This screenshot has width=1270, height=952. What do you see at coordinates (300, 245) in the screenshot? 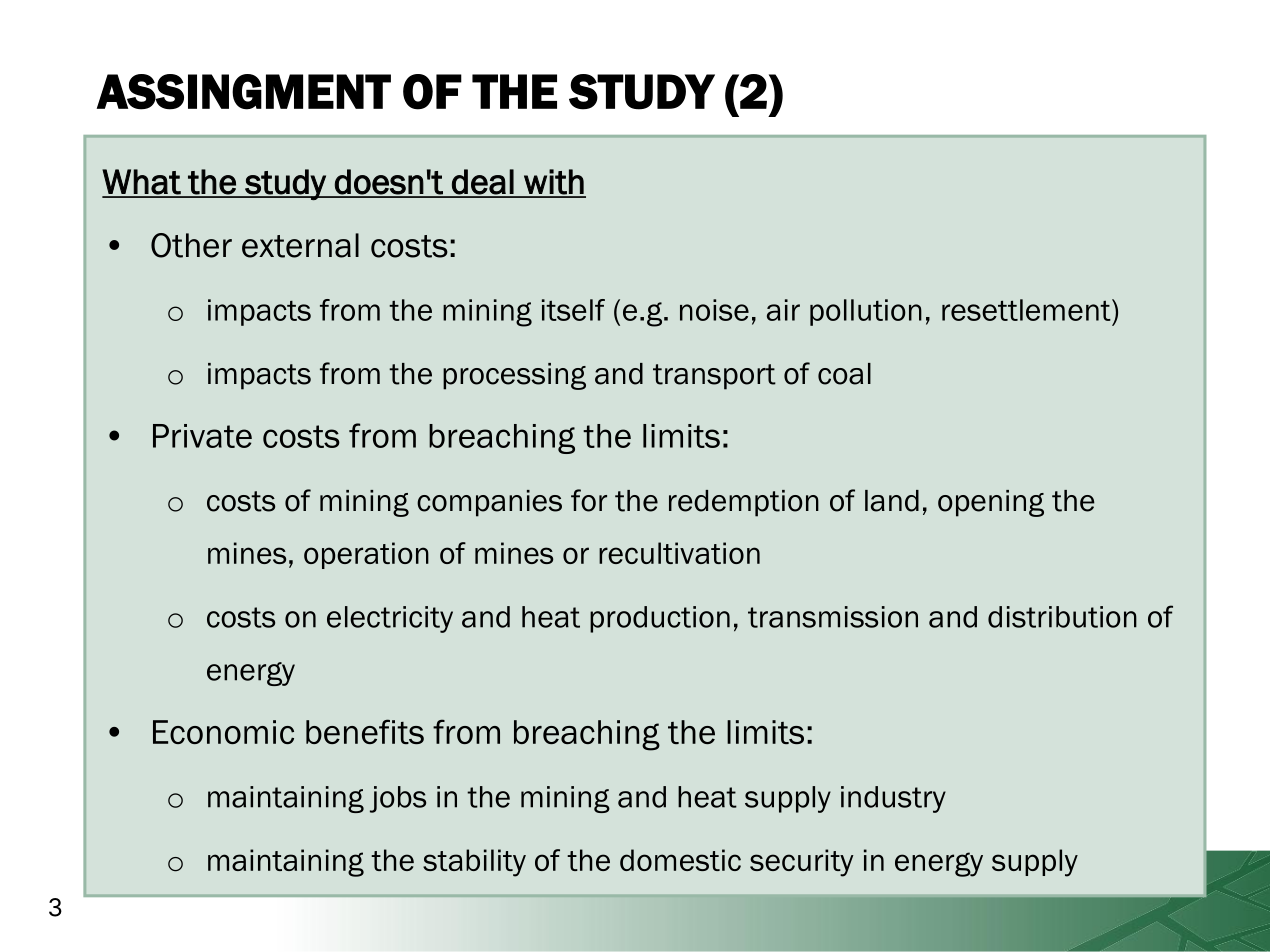
I see `external` at bounding box center [300, 245].
